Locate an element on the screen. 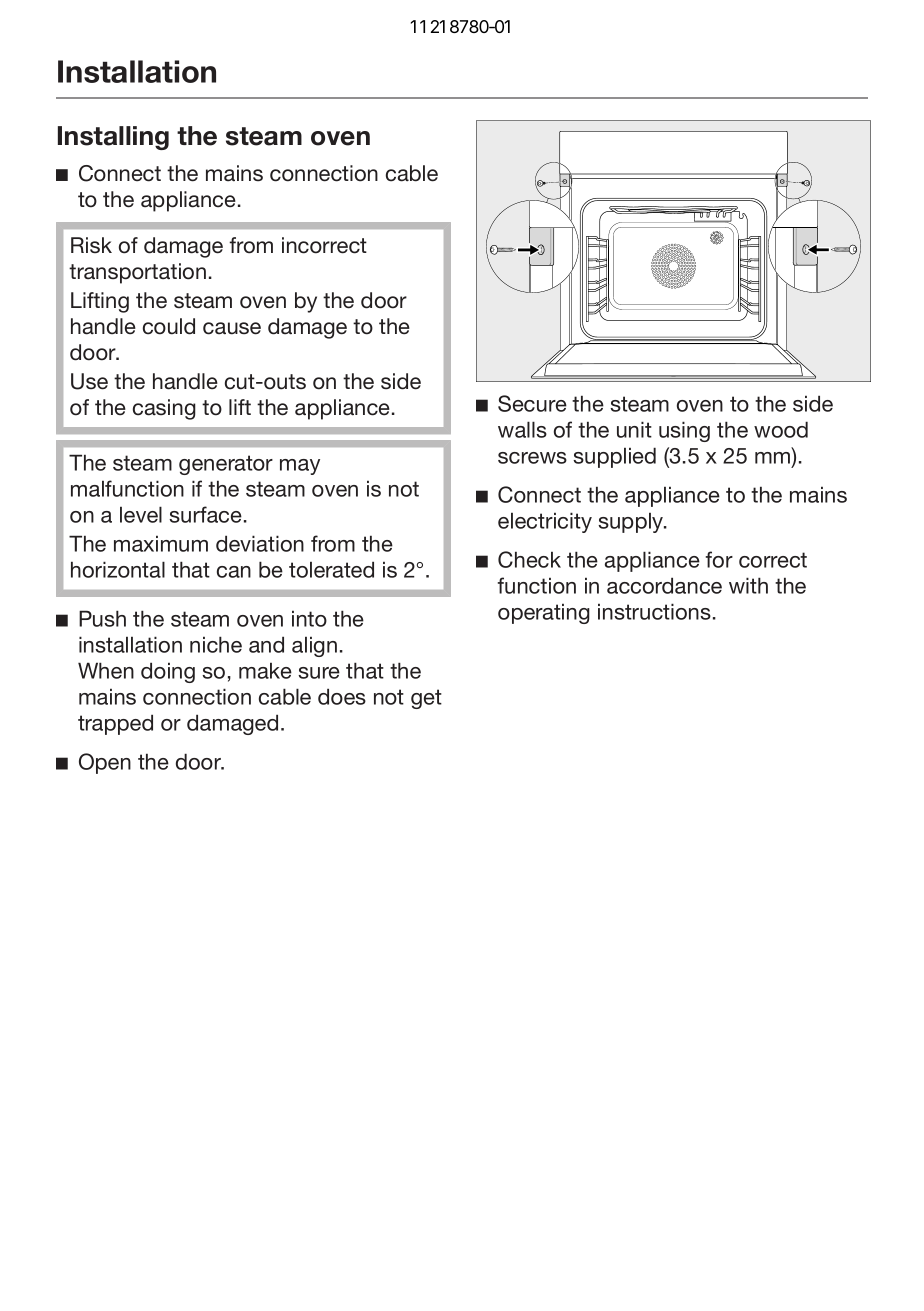 Image resolution: width=924 pixels, height=1311 pixels. get is located at coordinates (426, 699).
